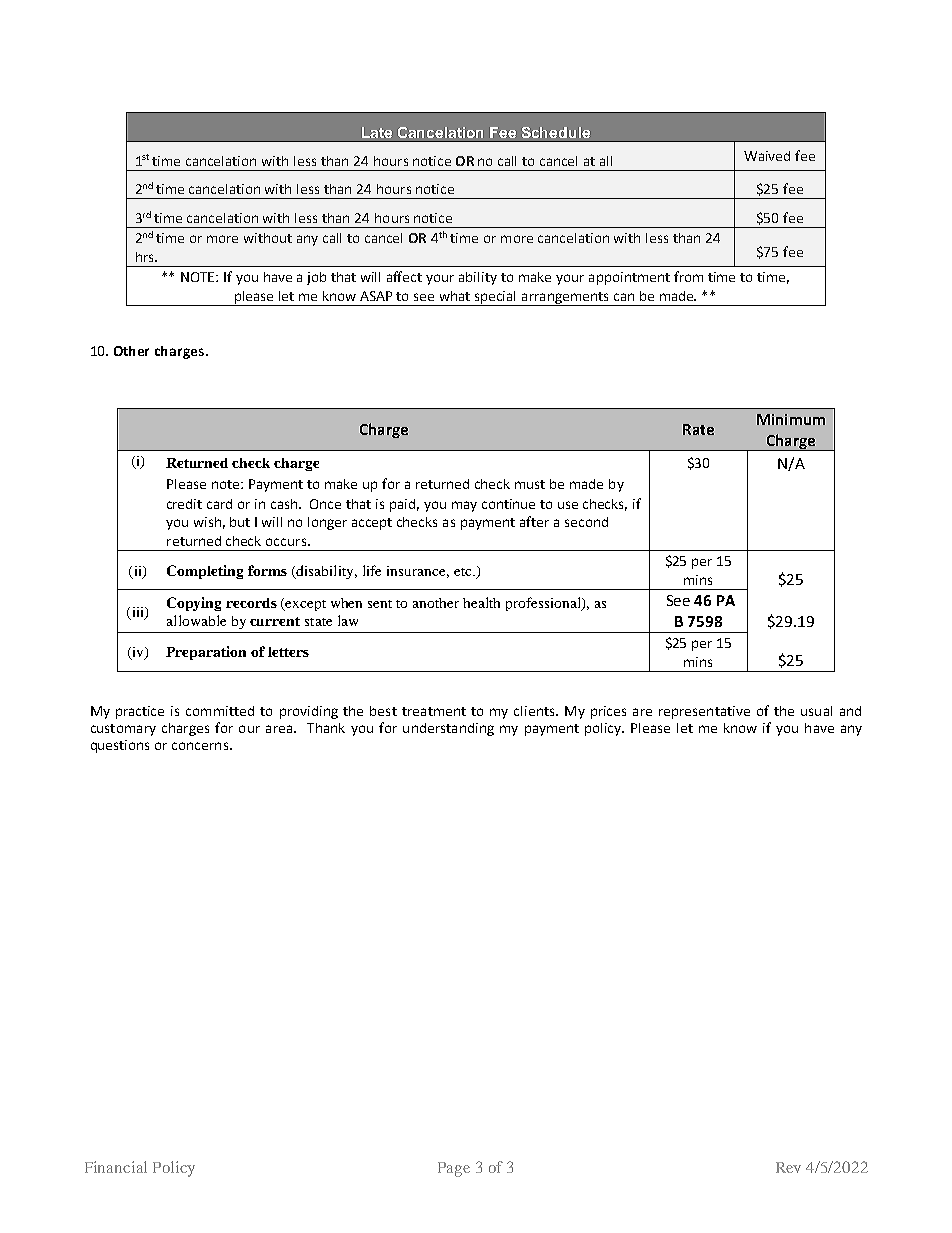 This screenshot has height=1233, width=952. What do you see at coordinates (788, 1167) in the screenshot?
I see `Rev` at bounding box center [788, 1167].
